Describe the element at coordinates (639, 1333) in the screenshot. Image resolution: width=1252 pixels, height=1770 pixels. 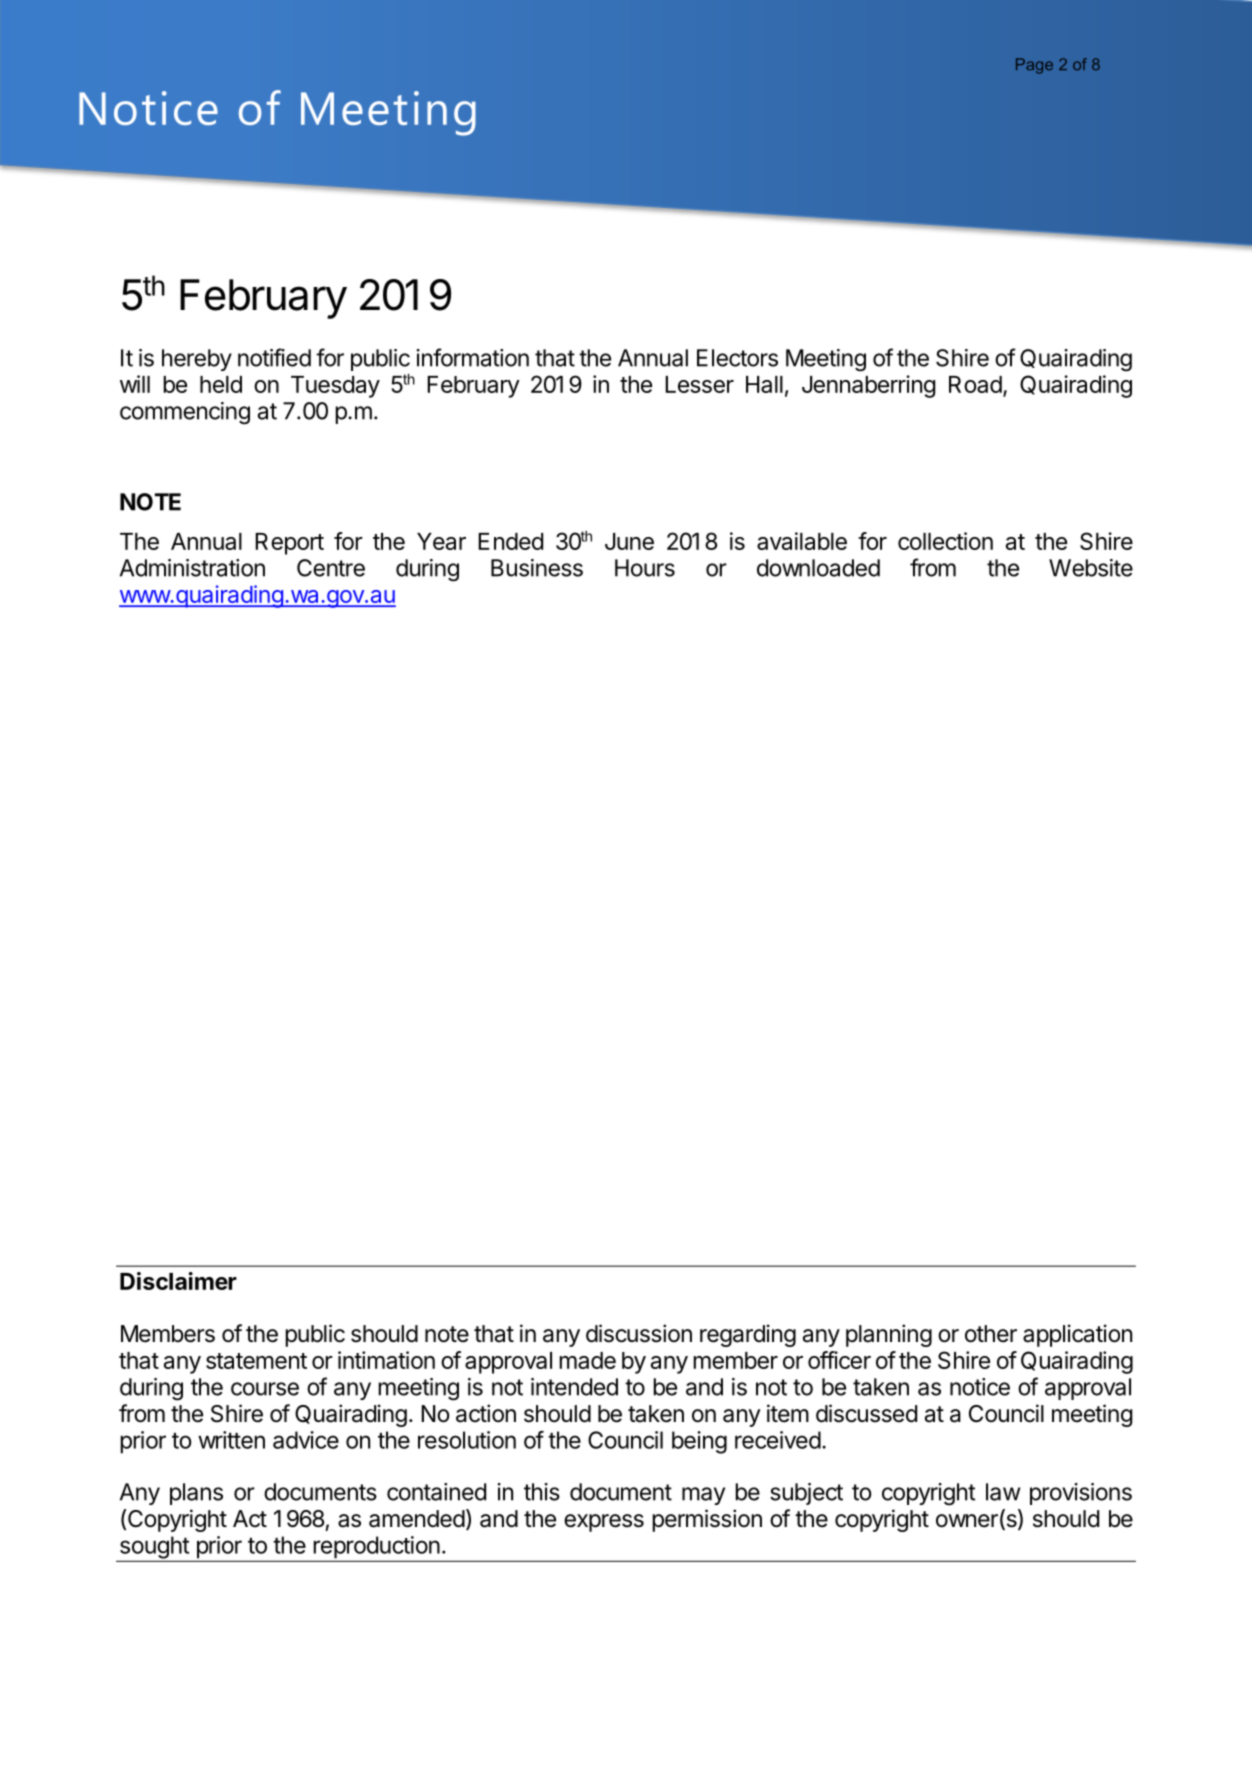
I see `discussion` at that location.
